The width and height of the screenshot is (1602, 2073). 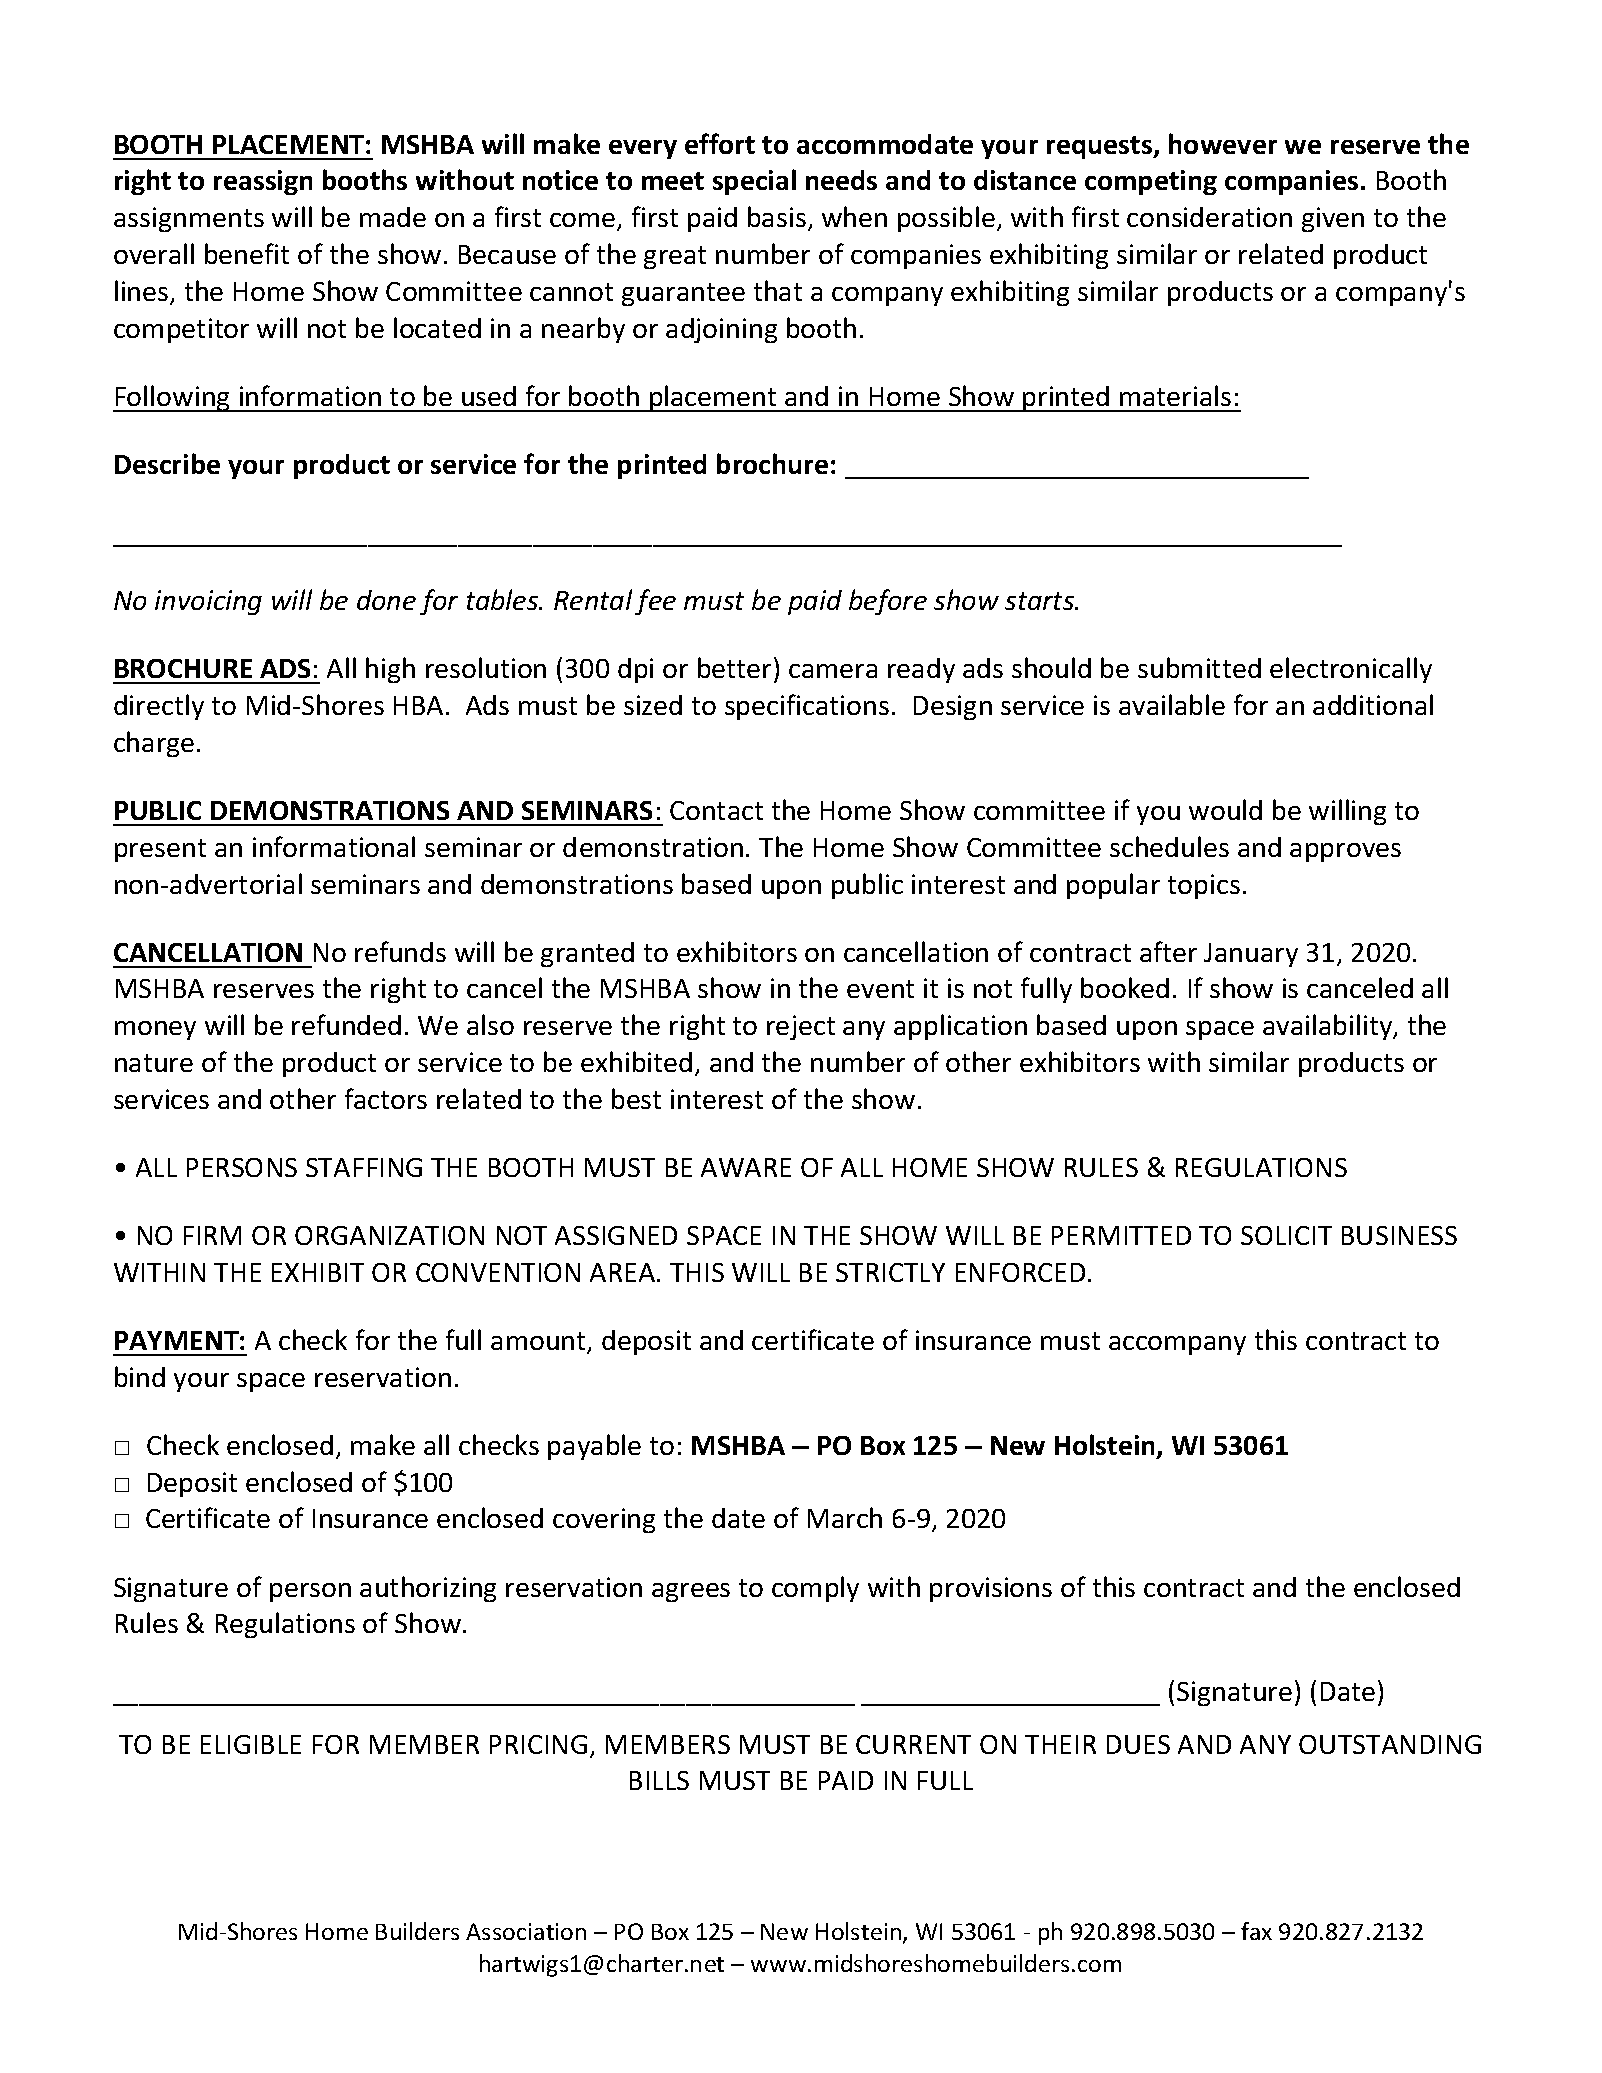 What do you see at coordinates (263, 182) in the screenshot?
I see `reassign` at bounding box center [263, 182].
